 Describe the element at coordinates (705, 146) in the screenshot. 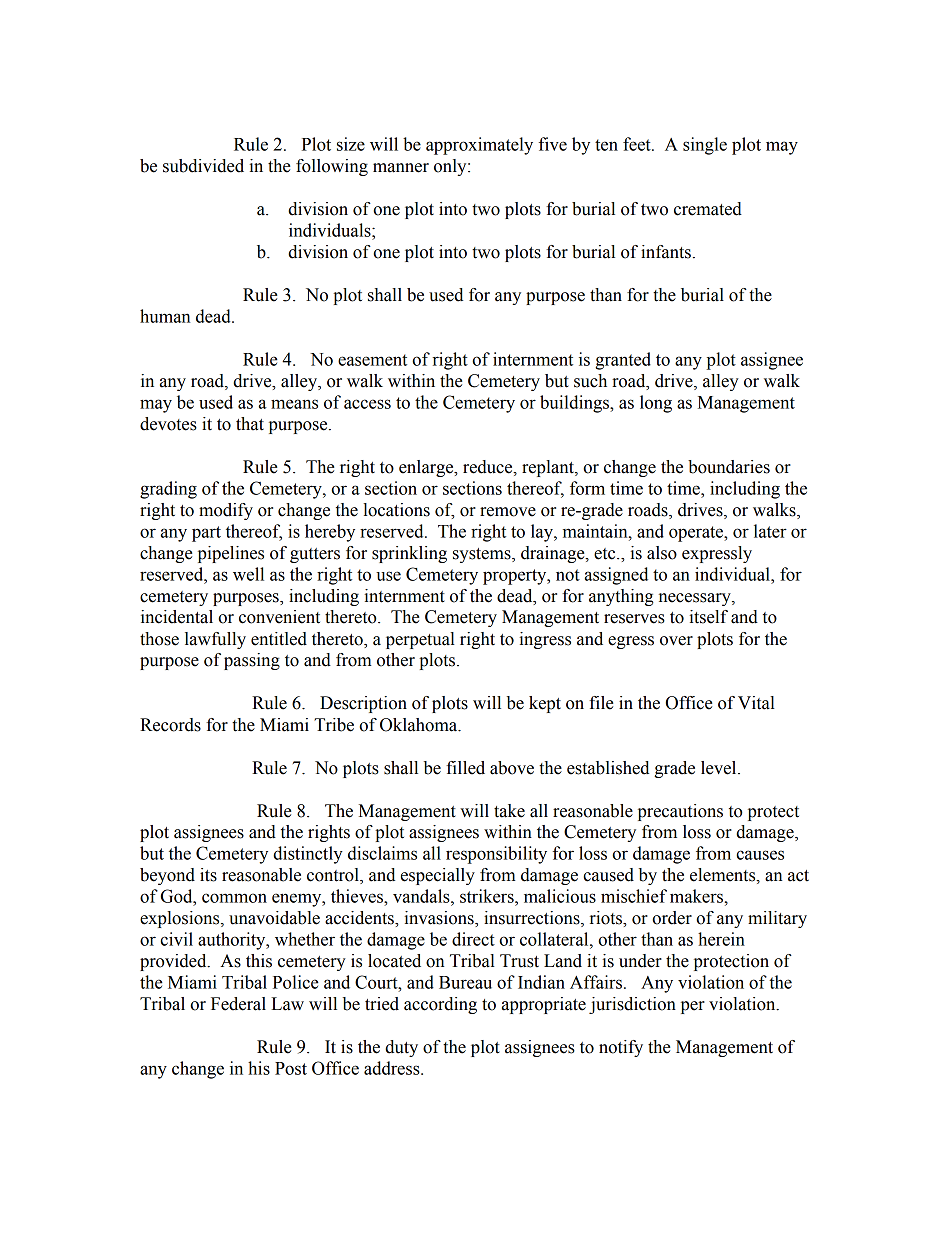

I see `single` at that location.
